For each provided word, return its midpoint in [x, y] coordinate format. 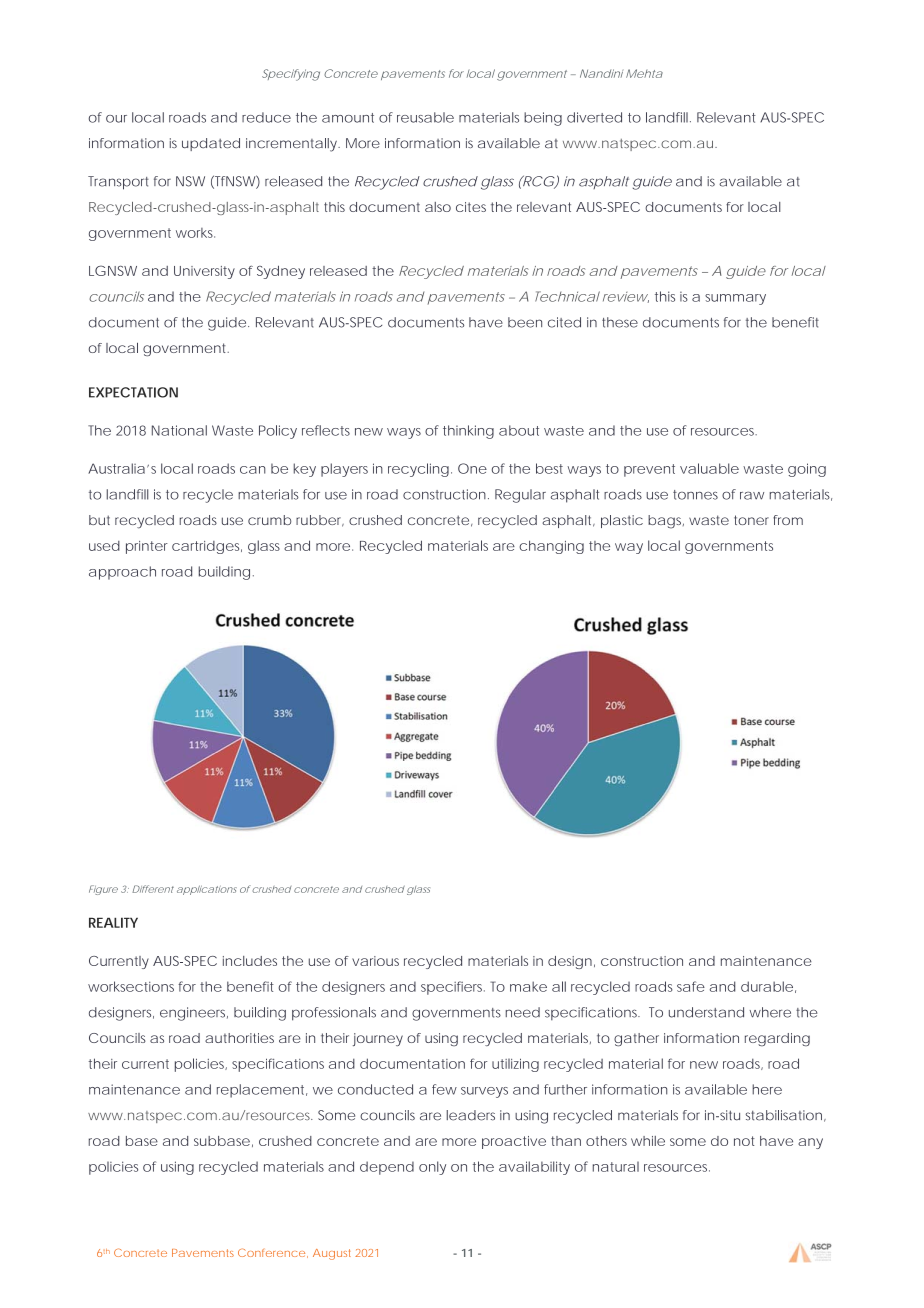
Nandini [601, 73]
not [744, 1141]
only [432, 1168]
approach [122, 573]
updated [211, 144]
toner [751, 520]
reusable [425, 117]
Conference [271, 1252]
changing [551, 547]
